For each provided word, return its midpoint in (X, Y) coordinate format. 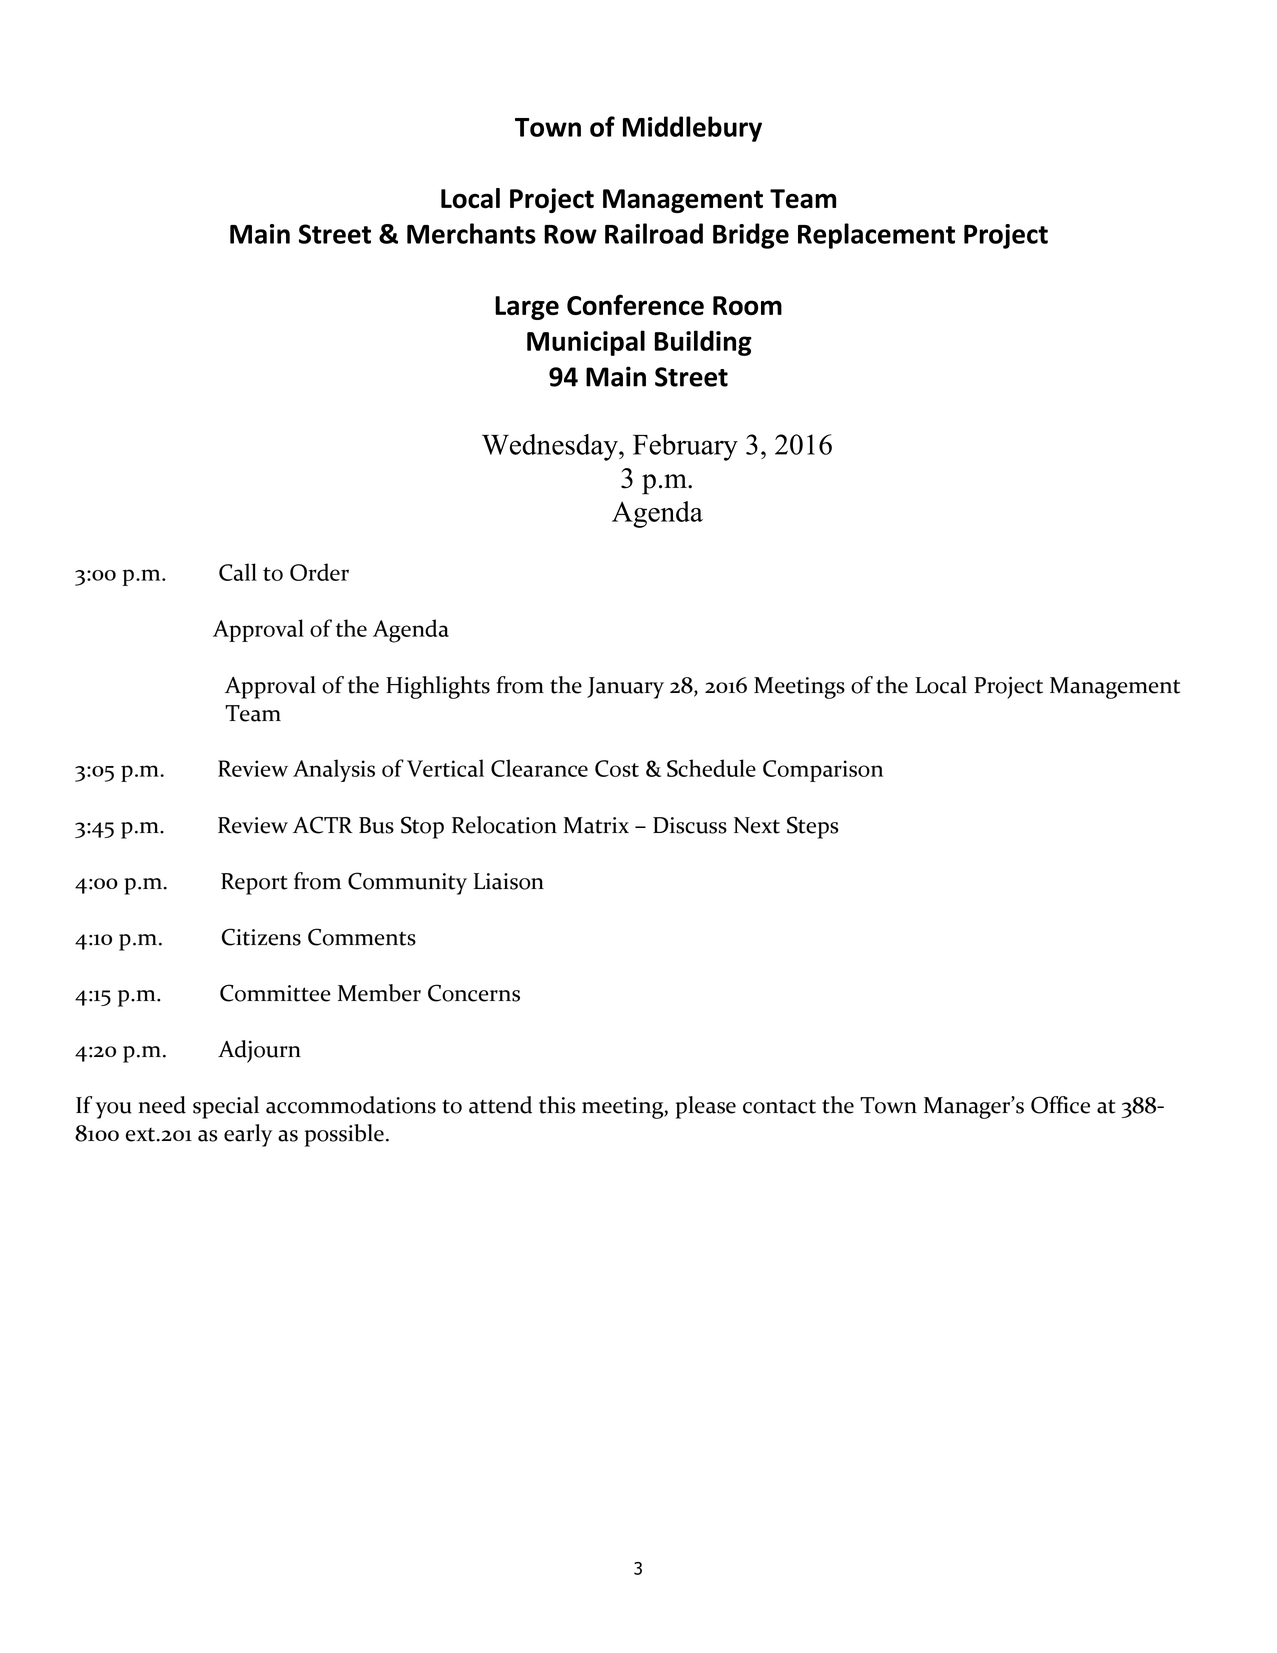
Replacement (876, 236)
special (226, 1107)
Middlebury (692, 129)
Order (319, 572)
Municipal (586, 343)
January (625, 688)
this (557, 1105)
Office (1060, 1105)
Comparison (823, 771)
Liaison (509, 881)
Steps (812, 827)
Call (238, 572)
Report (254, 884)
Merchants (471, 233)
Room (747, 305)
